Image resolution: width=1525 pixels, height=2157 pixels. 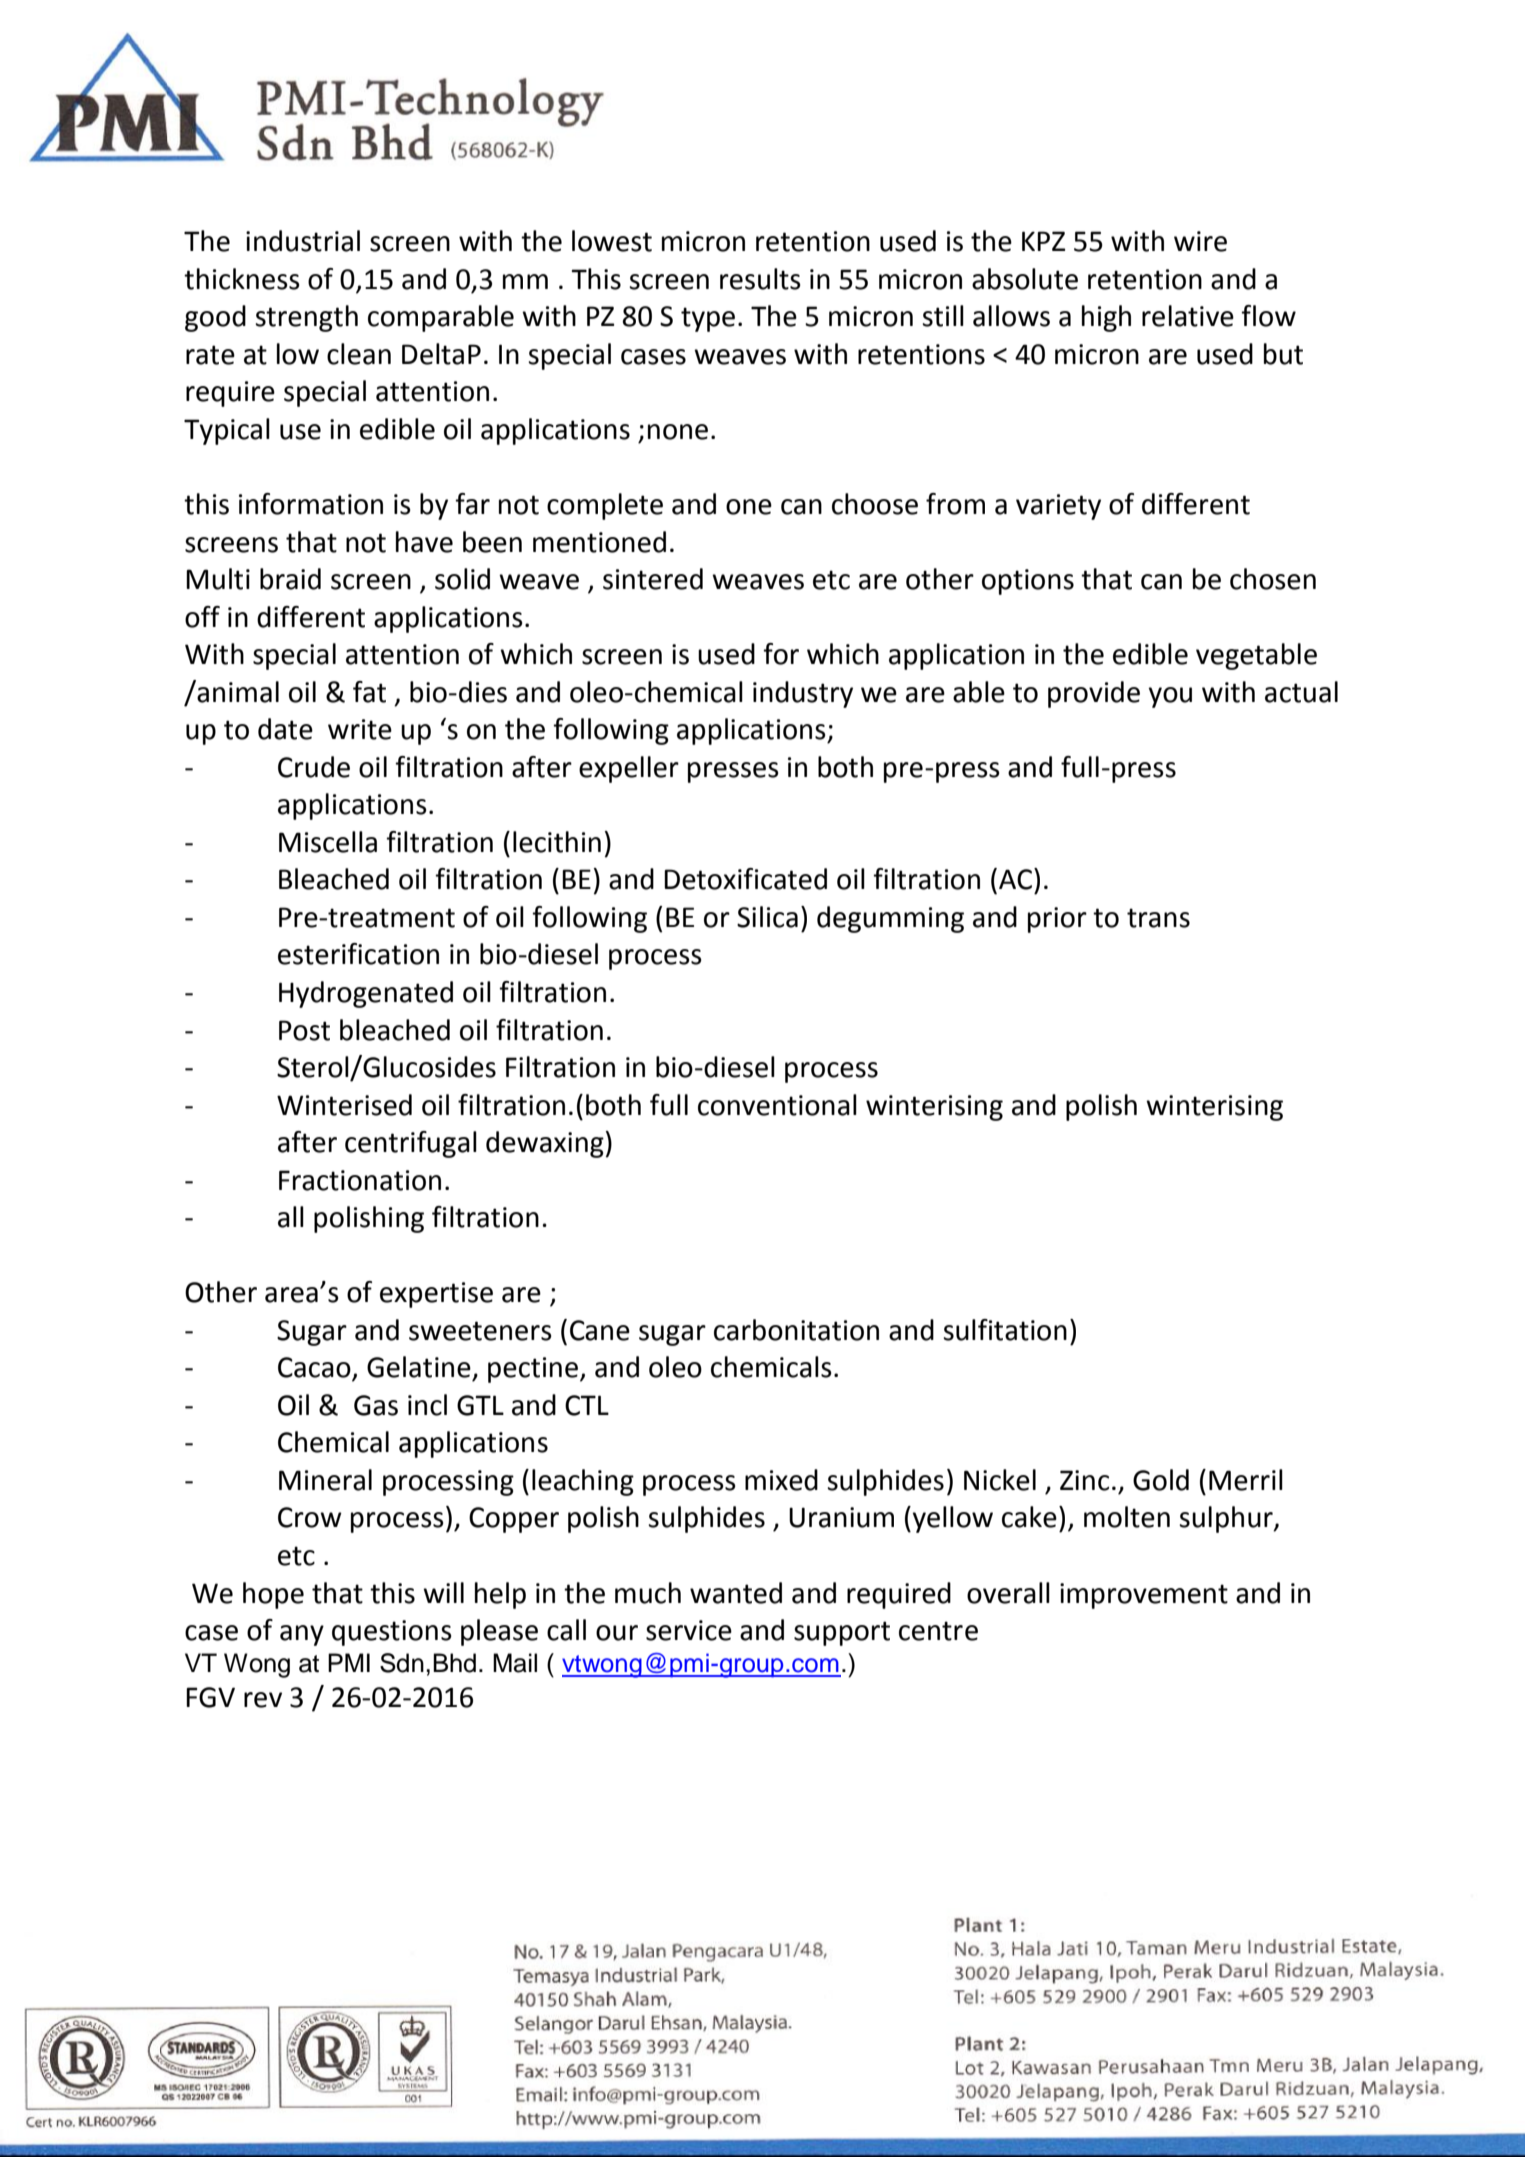 What do you see at coordinates (306, 318) in the screenshot?
I see `strength` at bounding box center [306, 318].
